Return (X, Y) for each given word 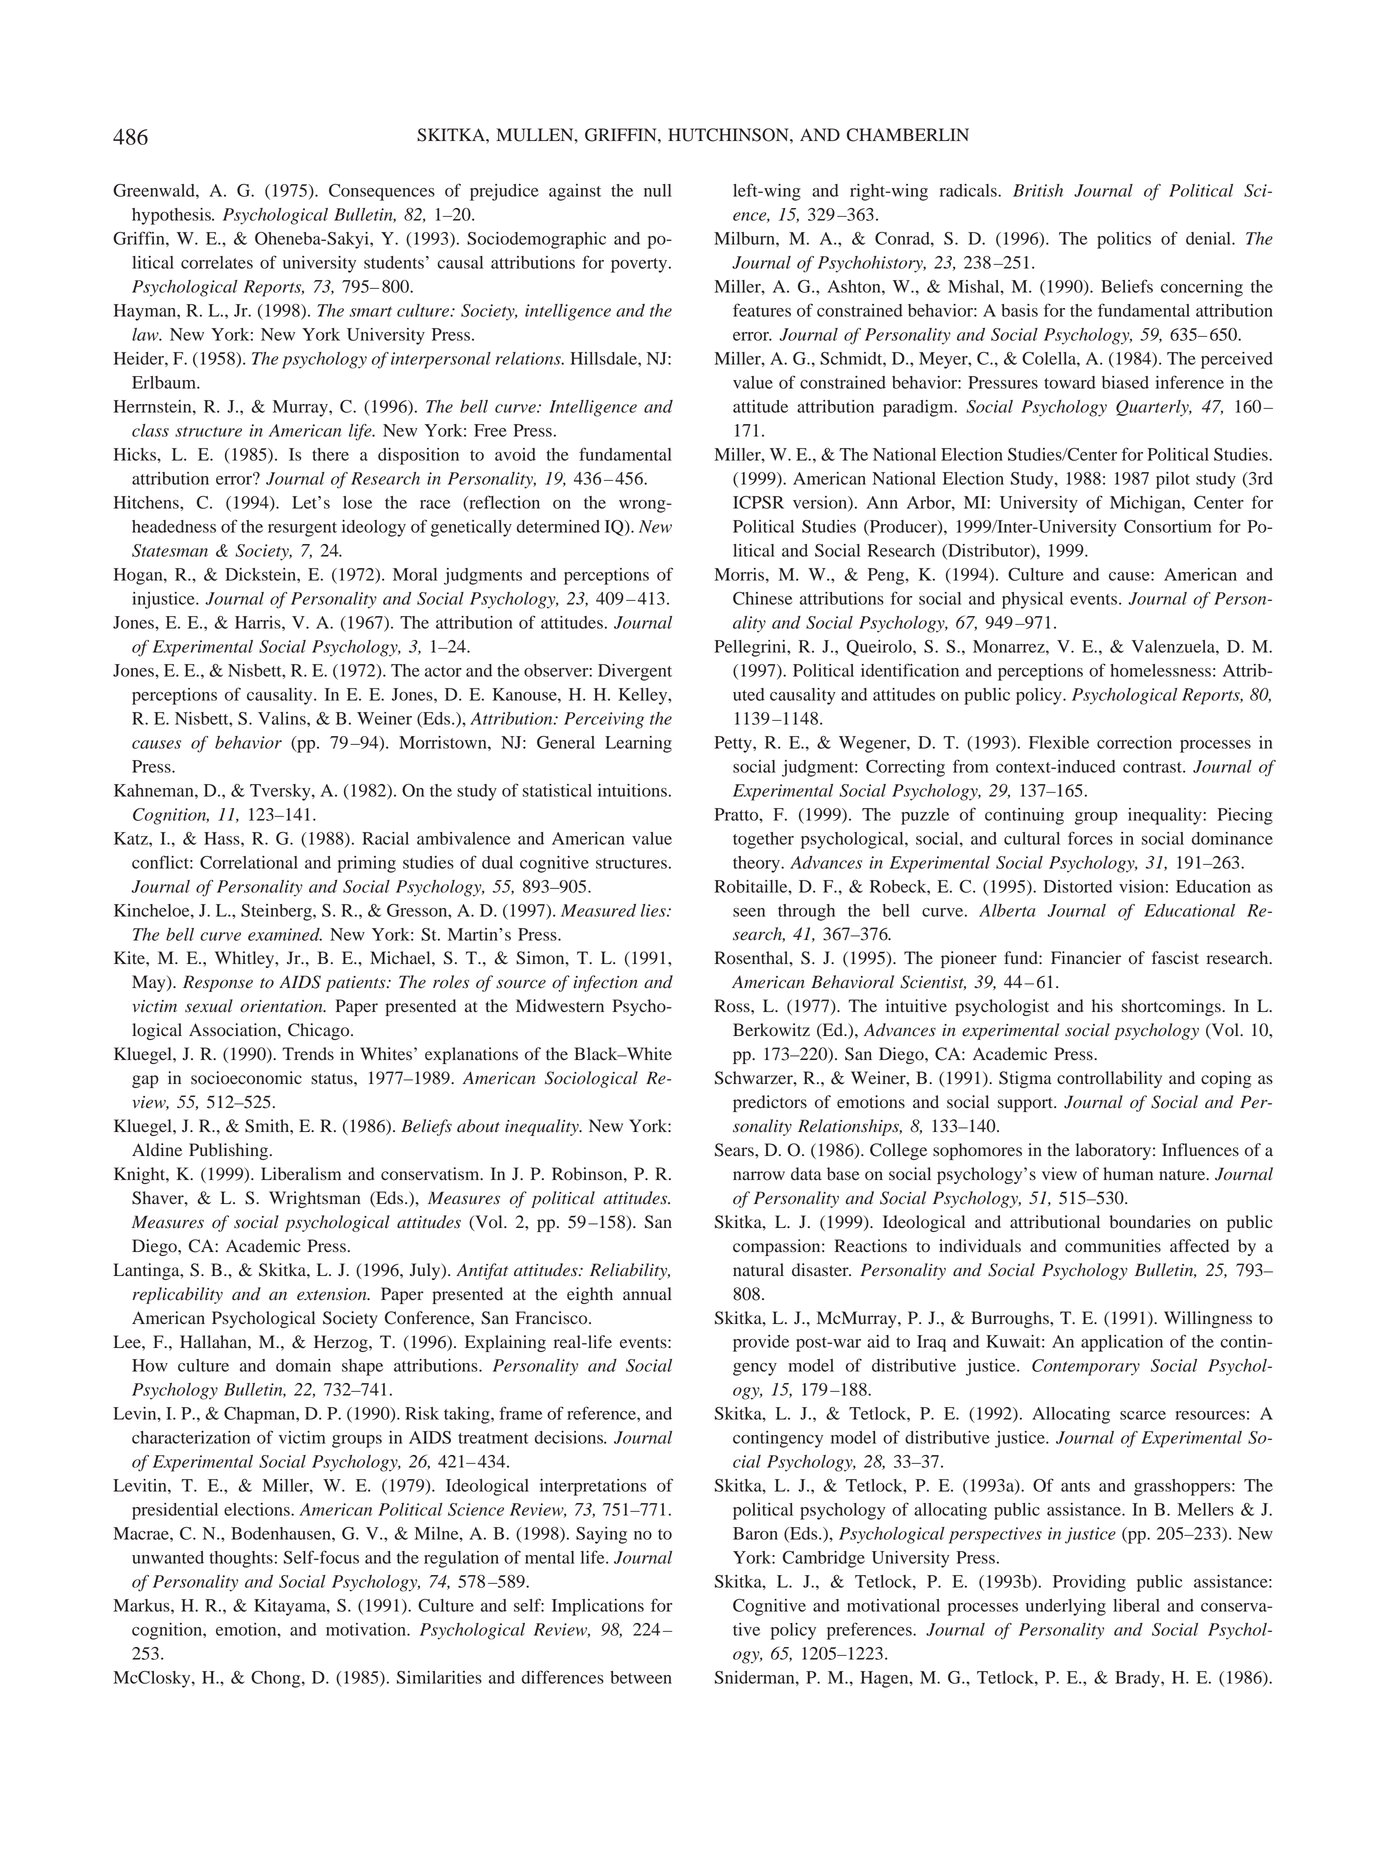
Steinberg (277, 912)
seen (749, 912)
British (1038, 190)
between (641, 1677)
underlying (1066, 1607)
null (658, 190)
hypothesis (172, 216)
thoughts (241, 1559)
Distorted (1078, 886)
